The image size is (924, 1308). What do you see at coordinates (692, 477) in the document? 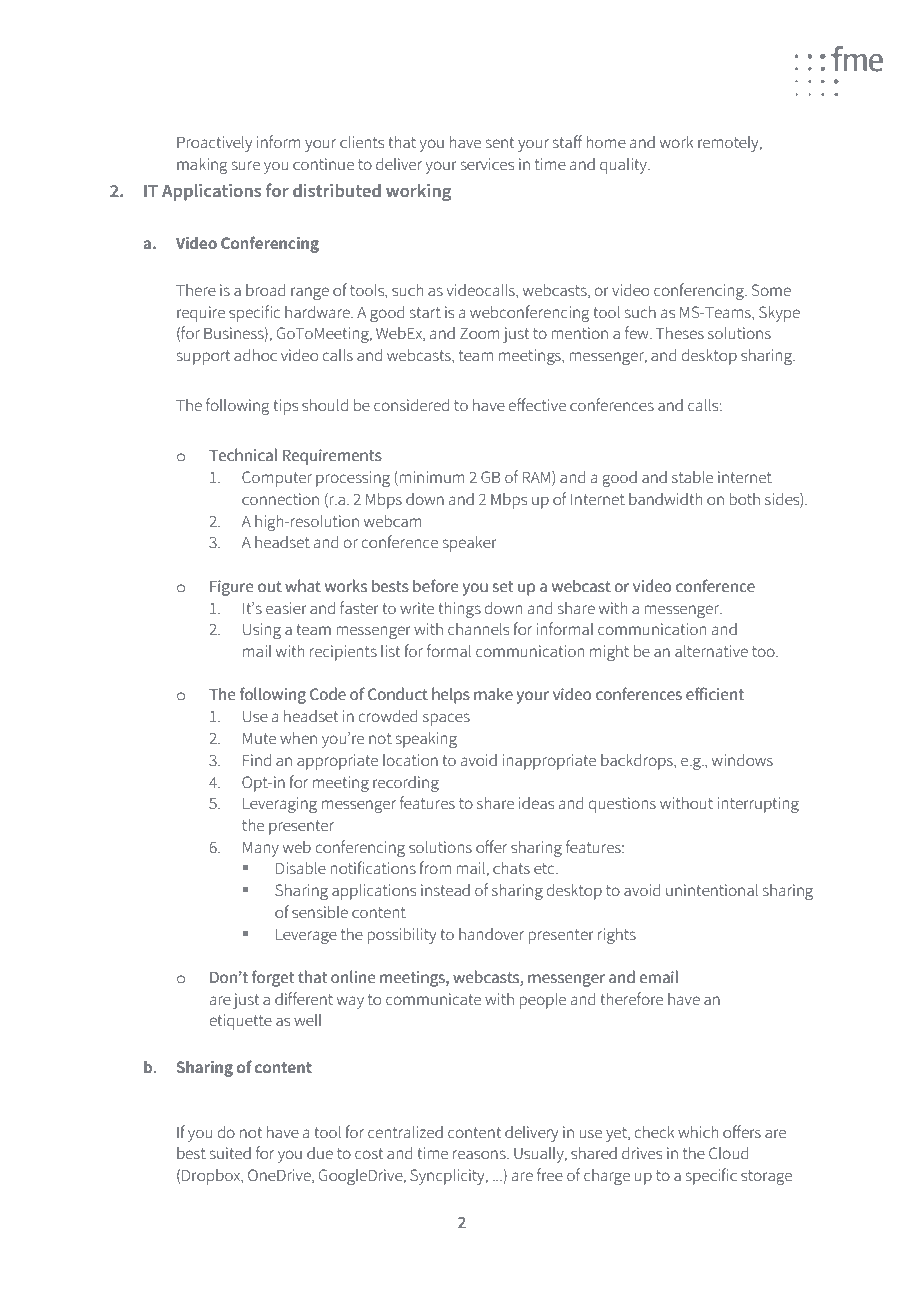
I see `stable` at bounding box center [692, 477].
